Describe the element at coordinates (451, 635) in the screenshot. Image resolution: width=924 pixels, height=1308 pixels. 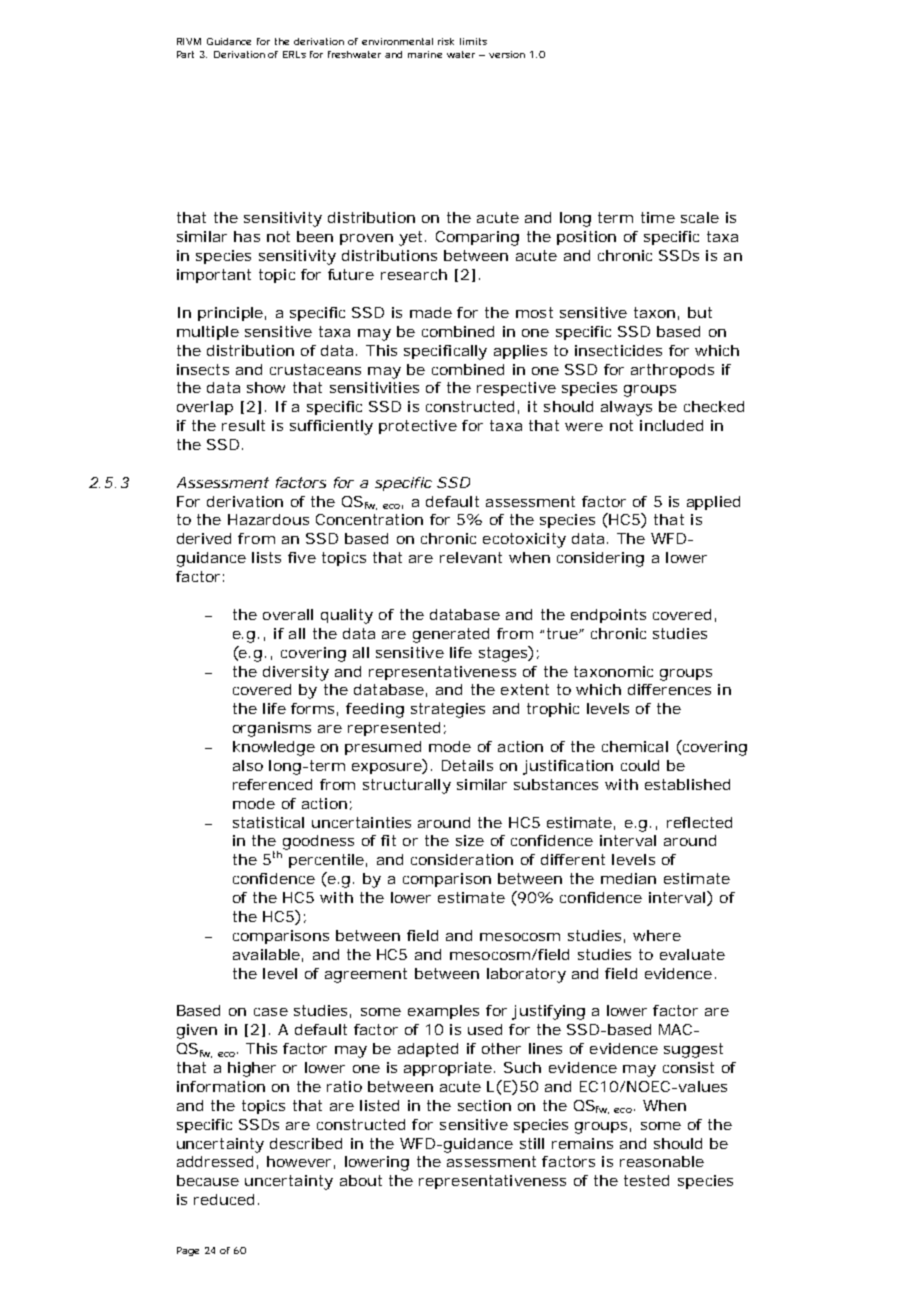
I see `generated` at that location.
